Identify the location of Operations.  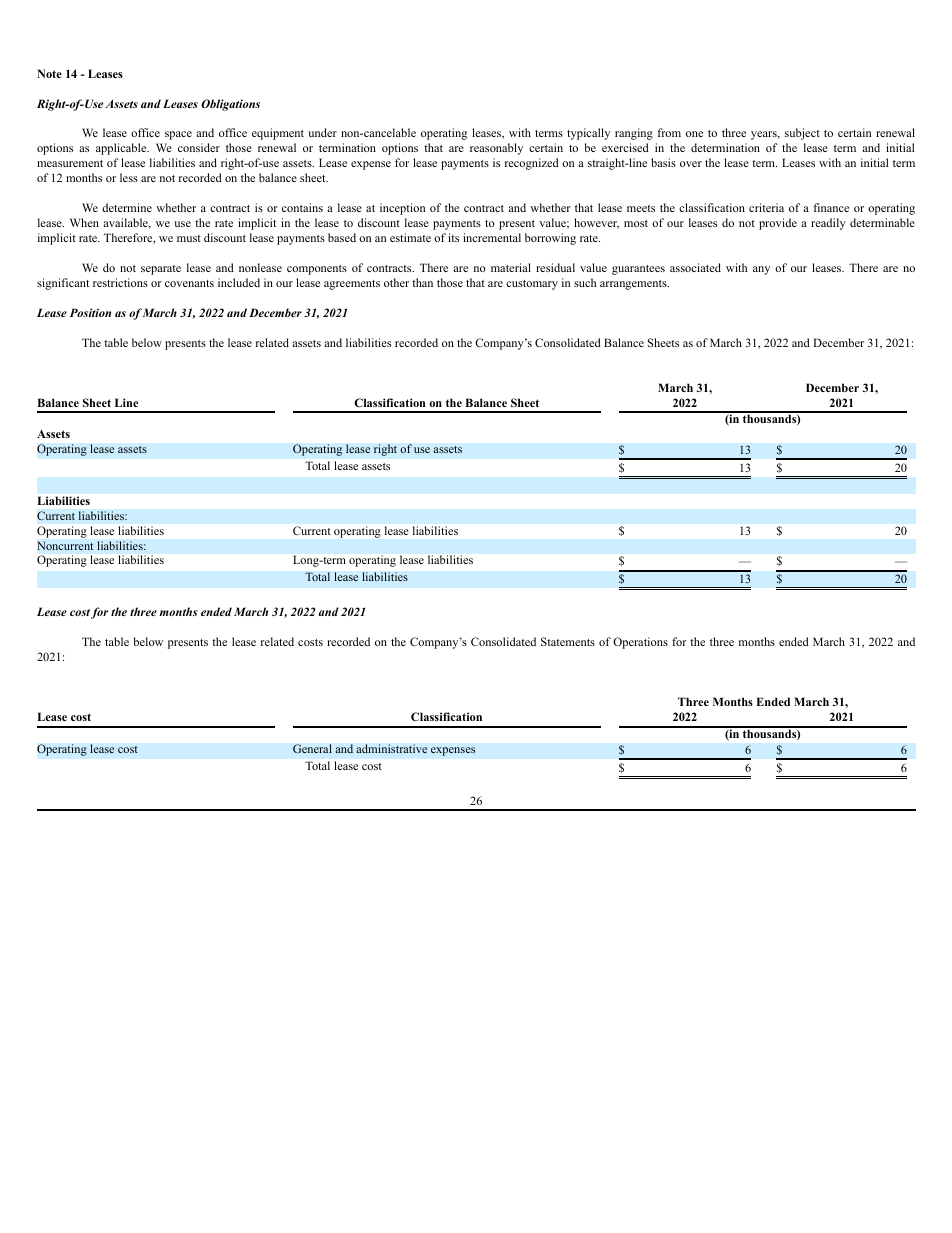
(640, 643).
